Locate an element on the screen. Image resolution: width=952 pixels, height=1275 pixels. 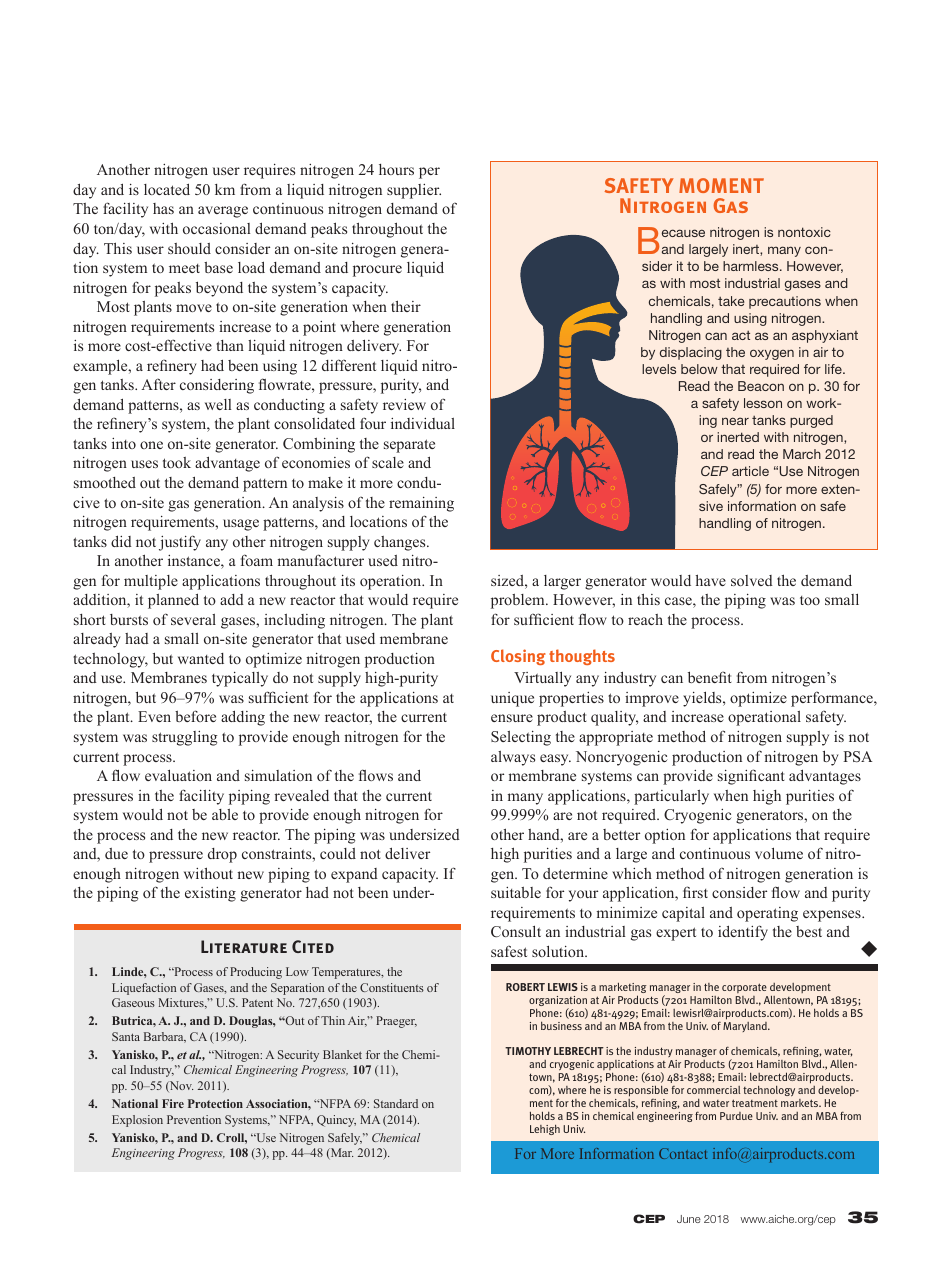
justify is located at coordinates (180, 543).
